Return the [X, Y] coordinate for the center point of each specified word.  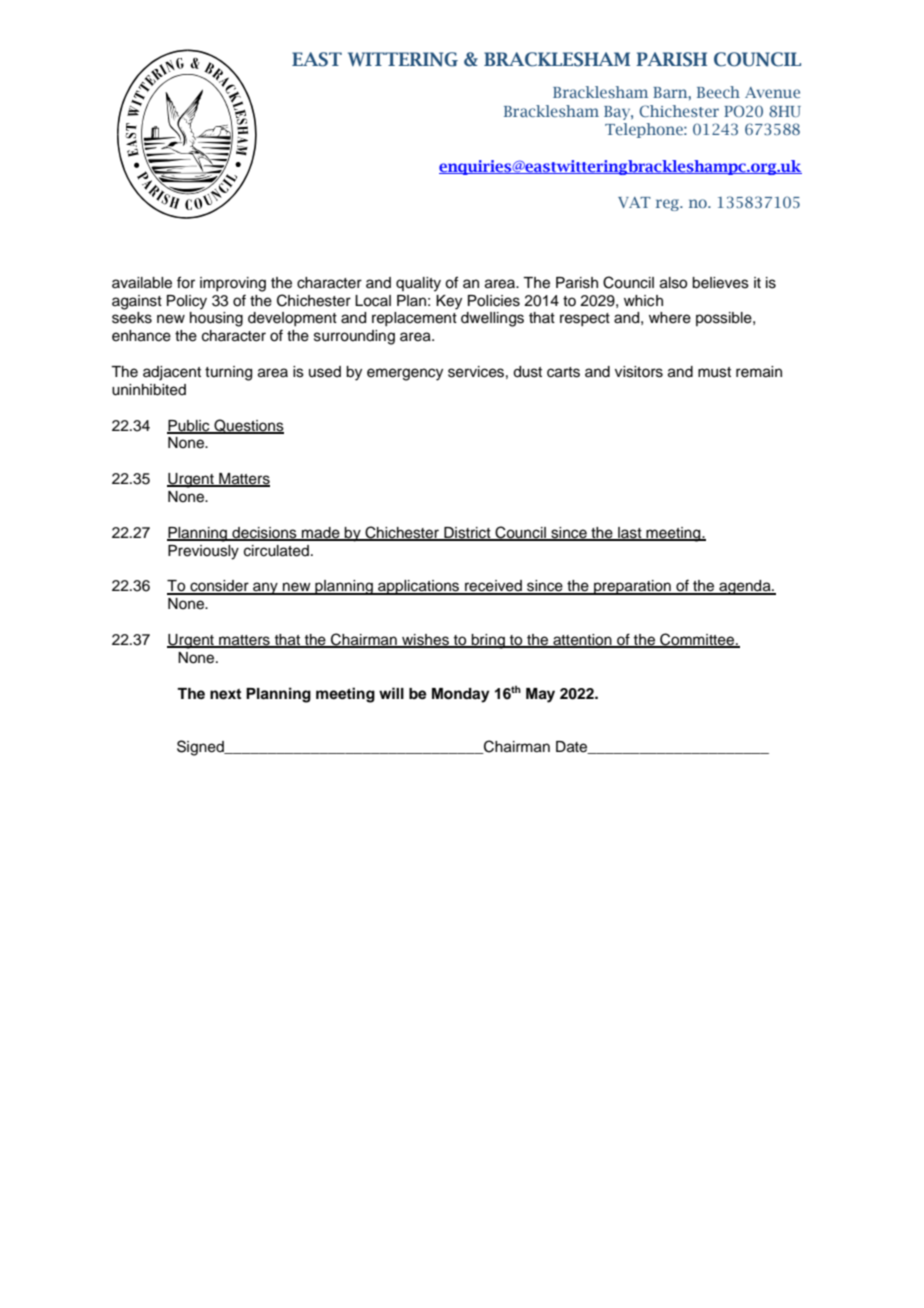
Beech [718, 92]
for [186, 282]
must [714, 372]
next [225, 694]
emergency [405, 374]
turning [228, 373]
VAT [634, 202]
